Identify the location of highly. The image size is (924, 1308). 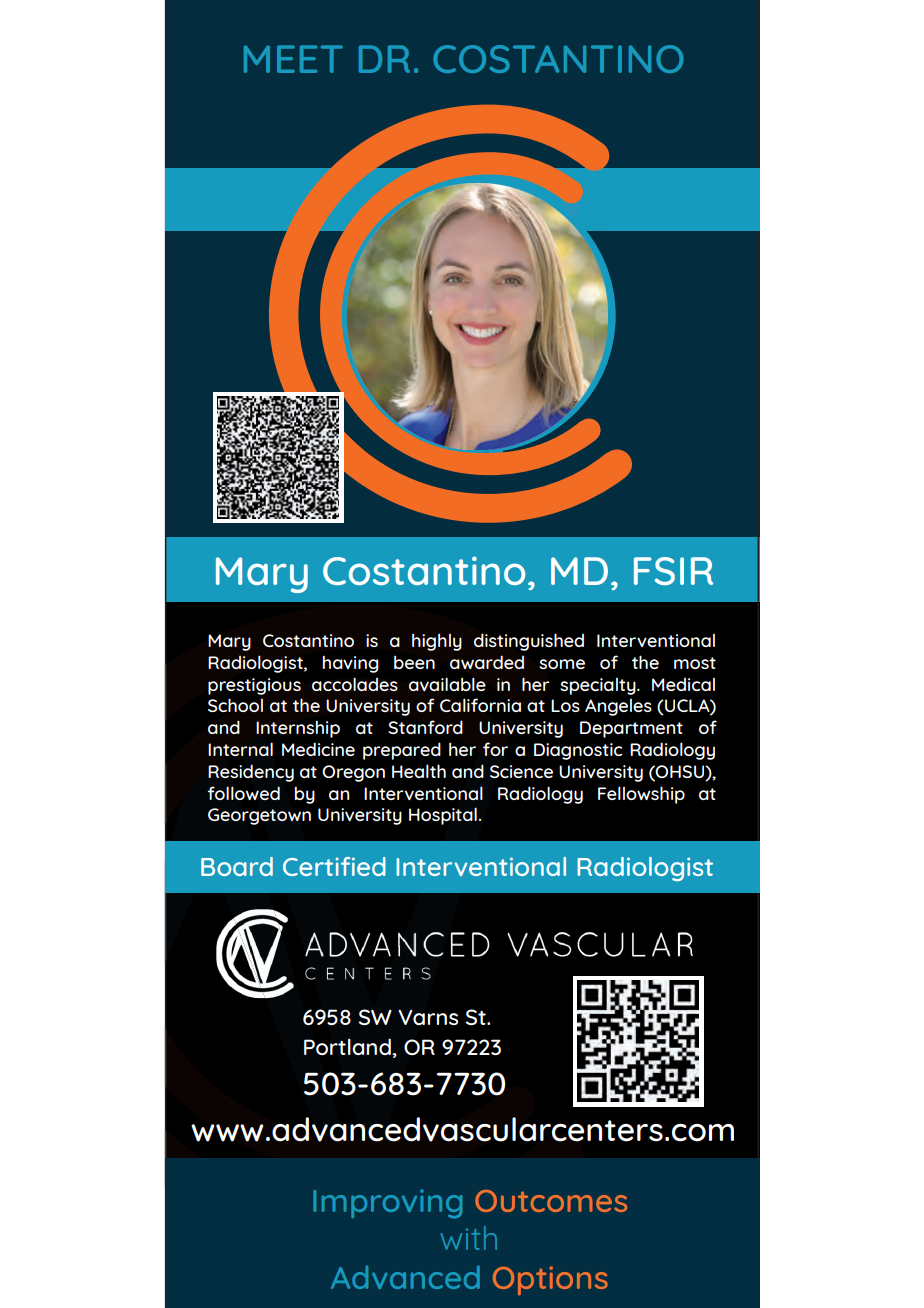
(437, 642).
